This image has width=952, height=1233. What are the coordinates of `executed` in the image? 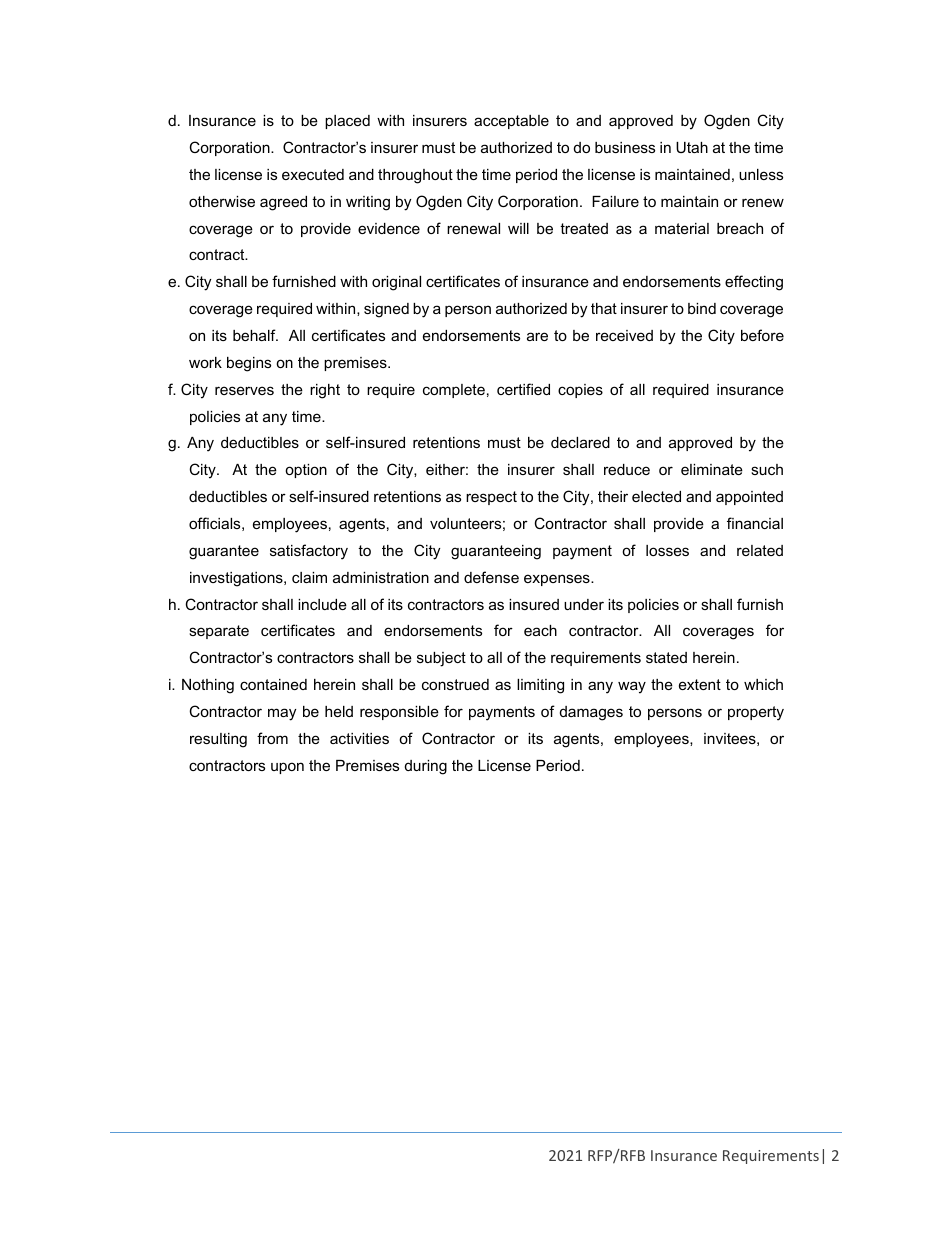 It's located at (313, 174).
